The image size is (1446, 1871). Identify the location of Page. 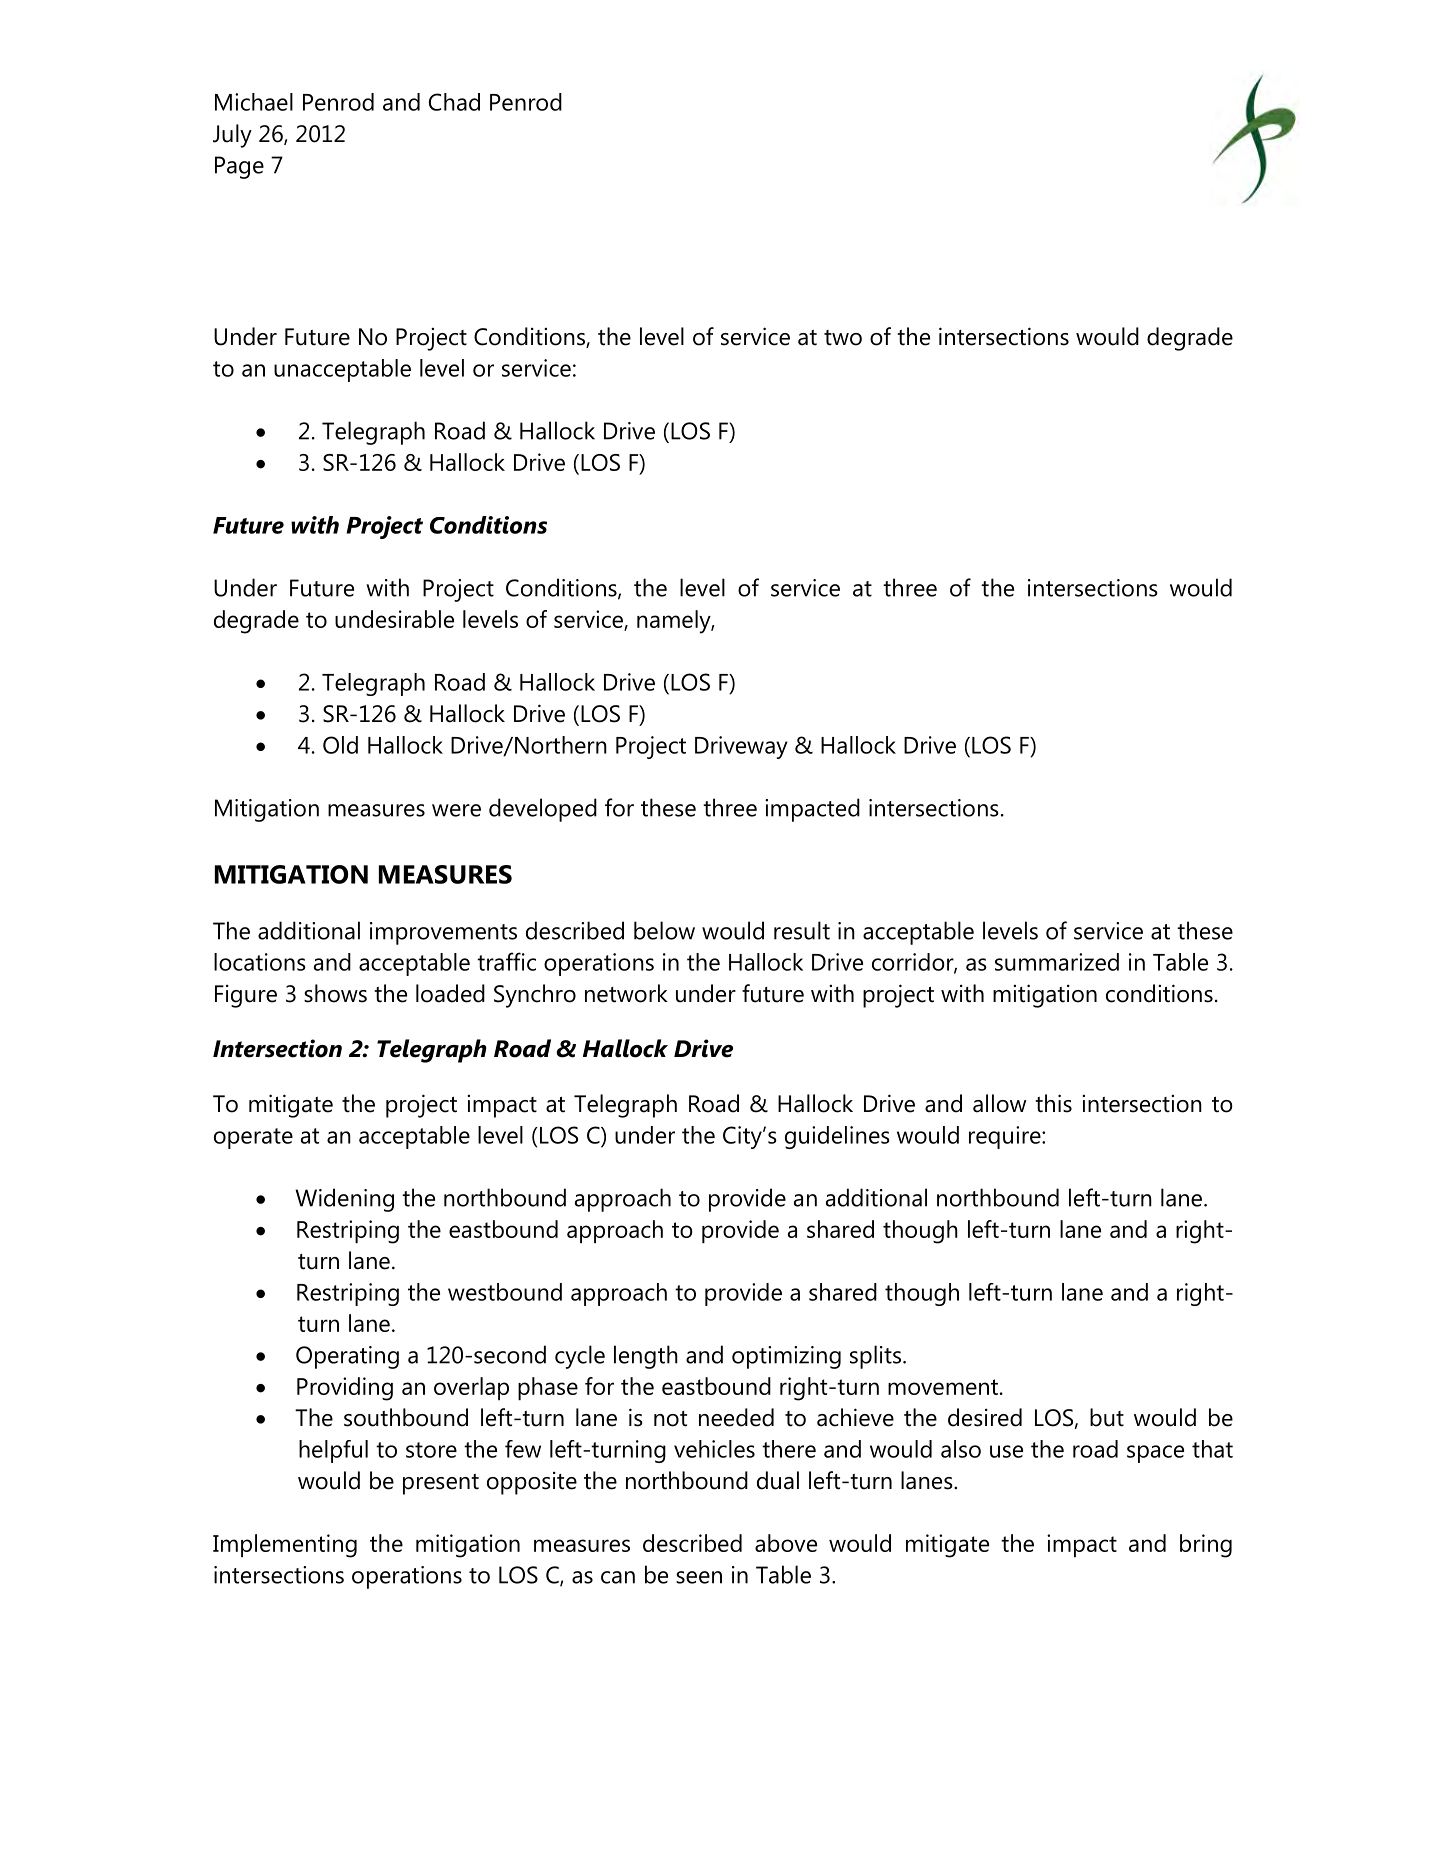
(239, 167).
